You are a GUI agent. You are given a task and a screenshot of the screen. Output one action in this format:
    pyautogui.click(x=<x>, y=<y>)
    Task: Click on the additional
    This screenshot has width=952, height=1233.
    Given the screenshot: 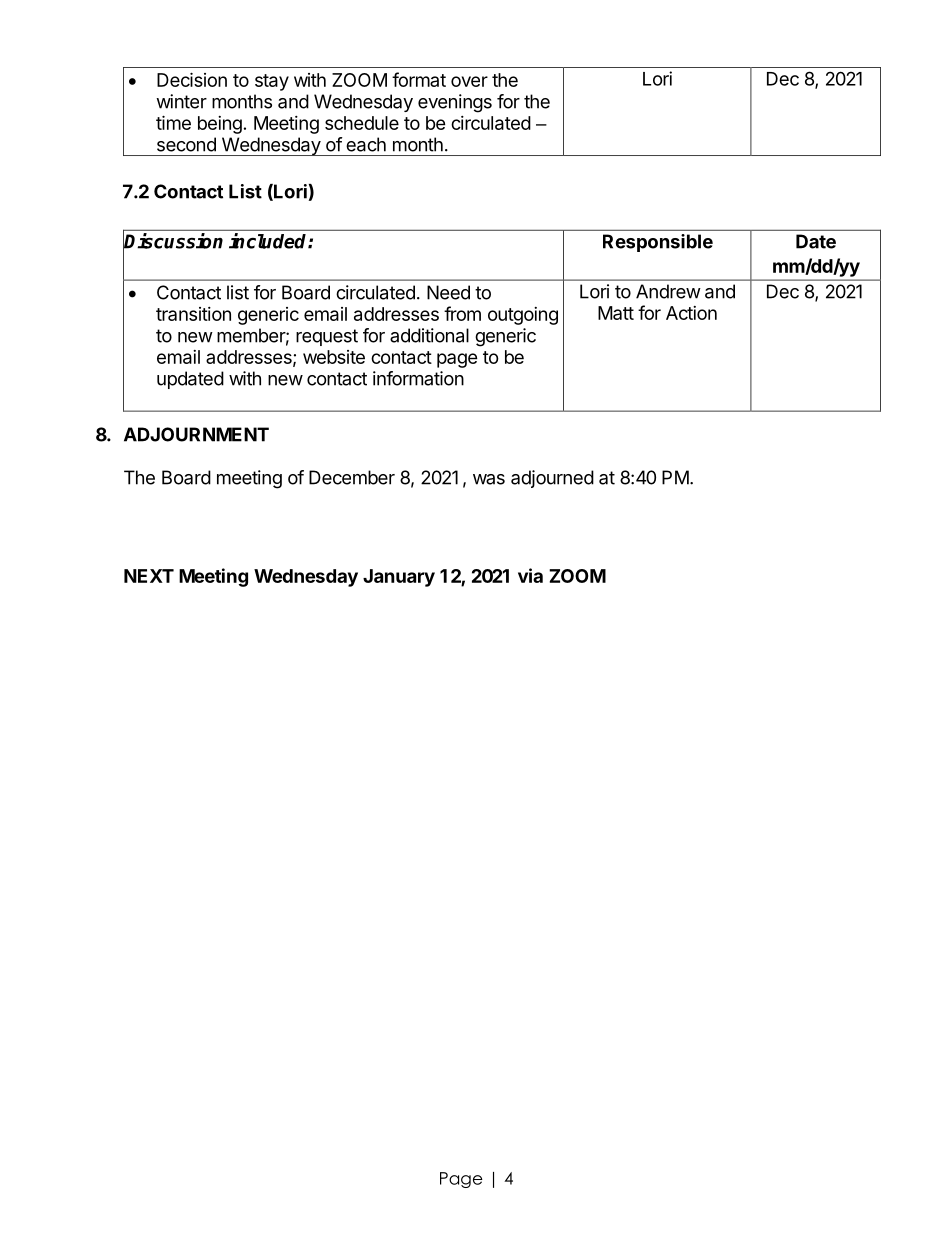 What is the action you would take?
    pyautogui.click(x=429, y=335)
